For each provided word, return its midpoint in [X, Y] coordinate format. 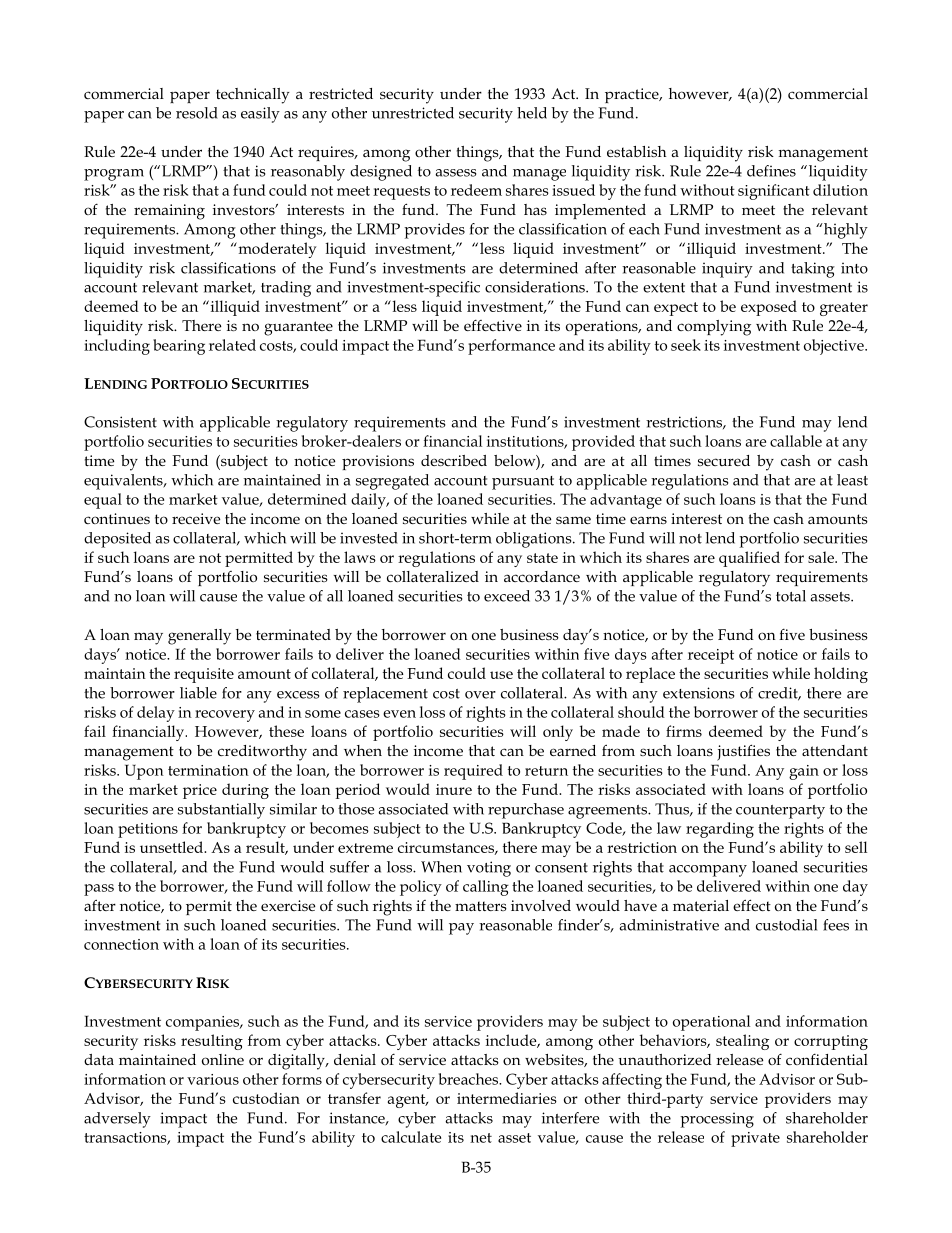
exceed [507, 596]
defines [771, 171]
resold [197, 113]
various [213, 1079]
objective [835, 347]
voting [489, 869]
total [791, 596]
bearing [179, 347]
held [532, 113]
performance [511, 347]
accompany [708, 871]
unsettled [172, 847]
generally [199, 637]
